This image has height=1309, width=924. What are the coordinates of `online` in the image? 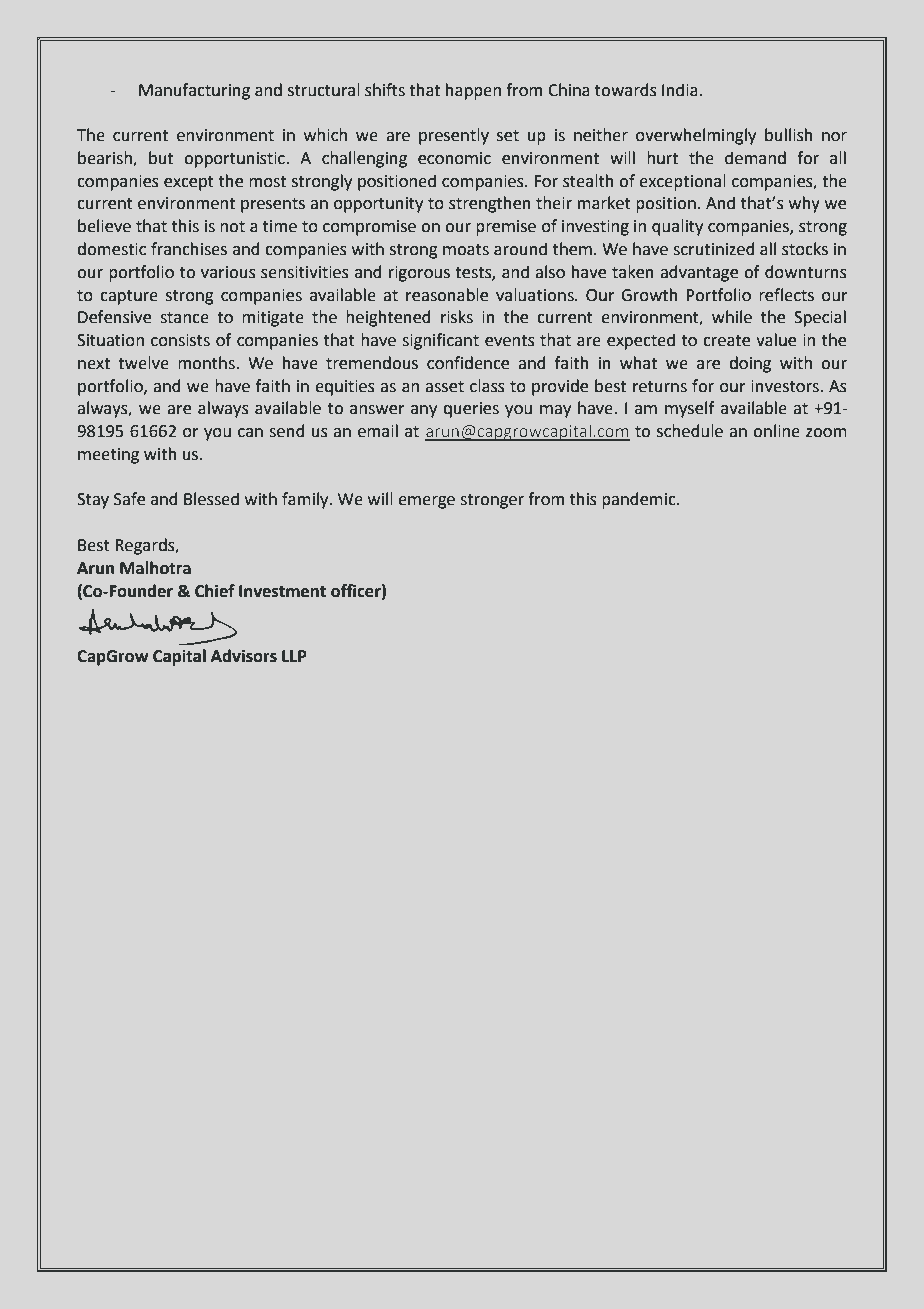 It's located at (776, 431).
